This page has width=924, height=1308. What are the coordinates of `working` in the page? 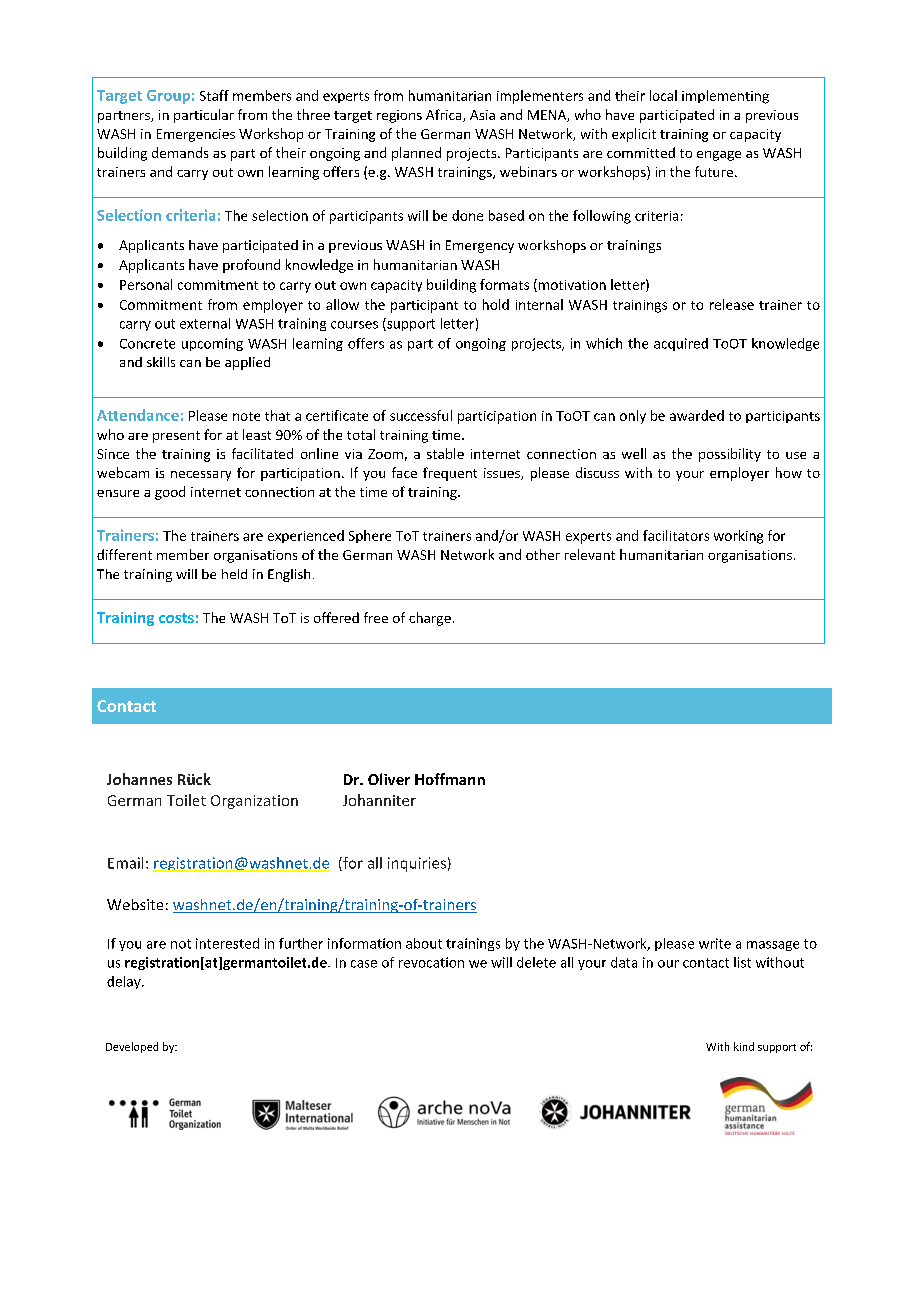 It's located at (738, 537).
